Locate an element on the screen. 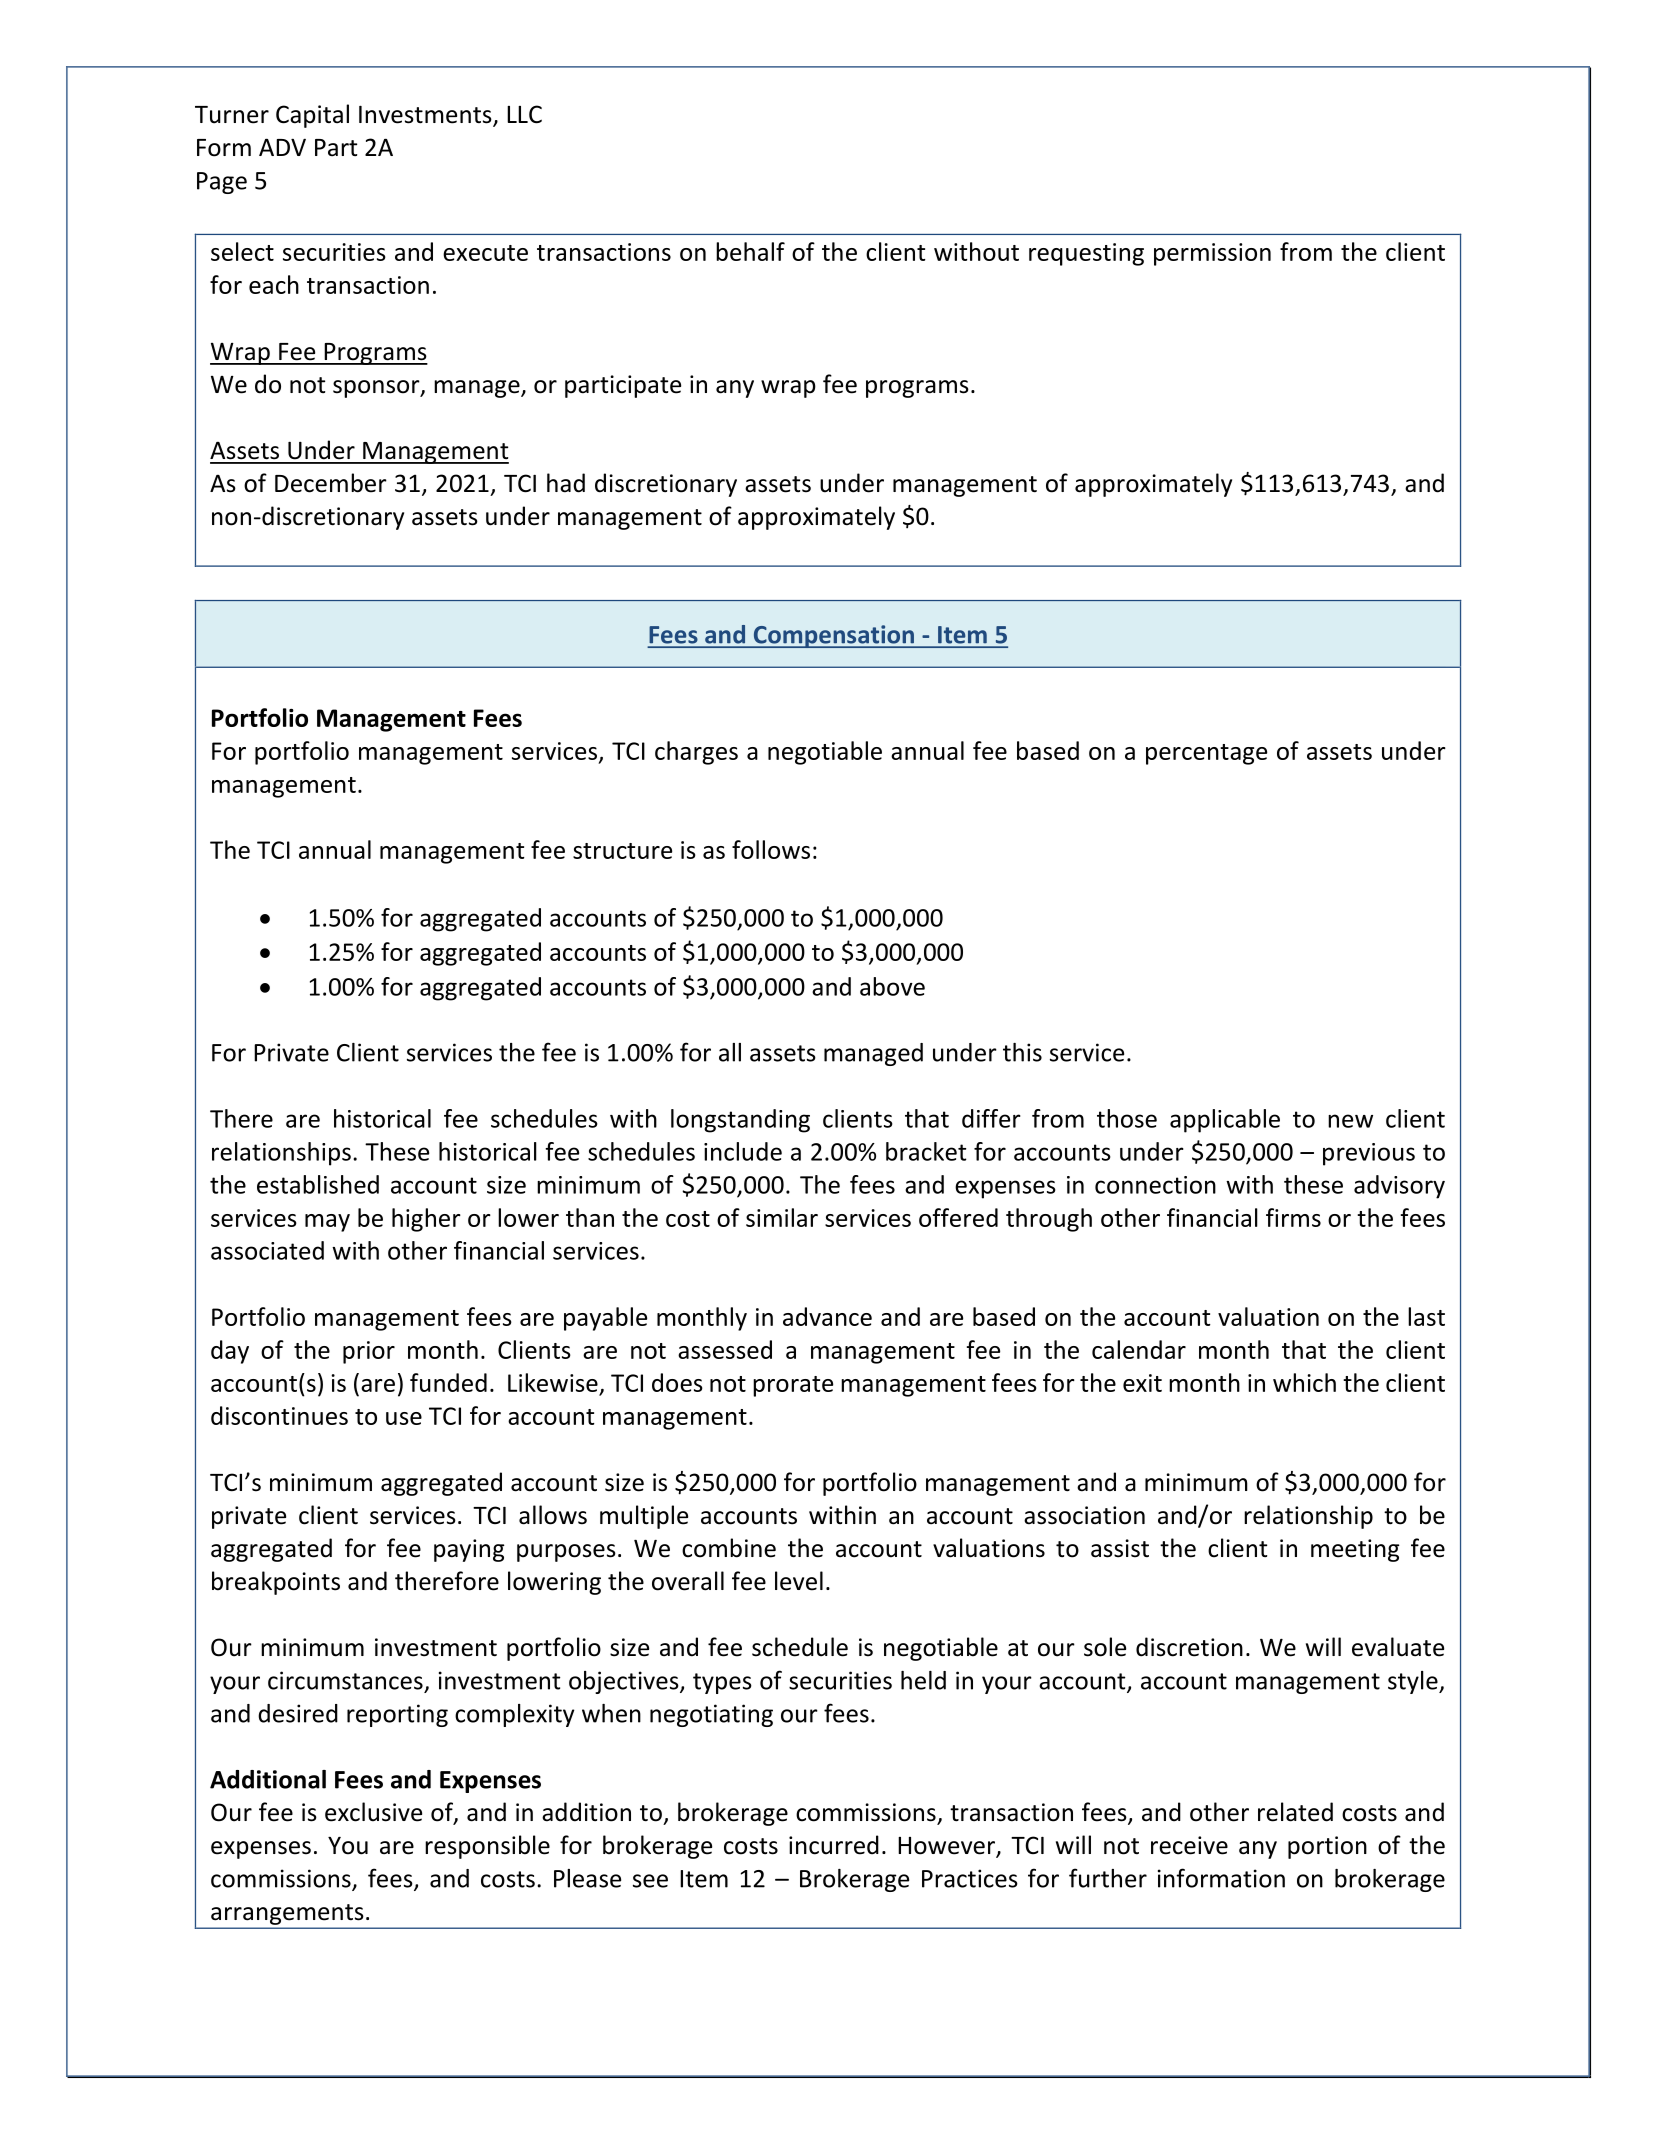  established is located at coordinates (318, 1184).
